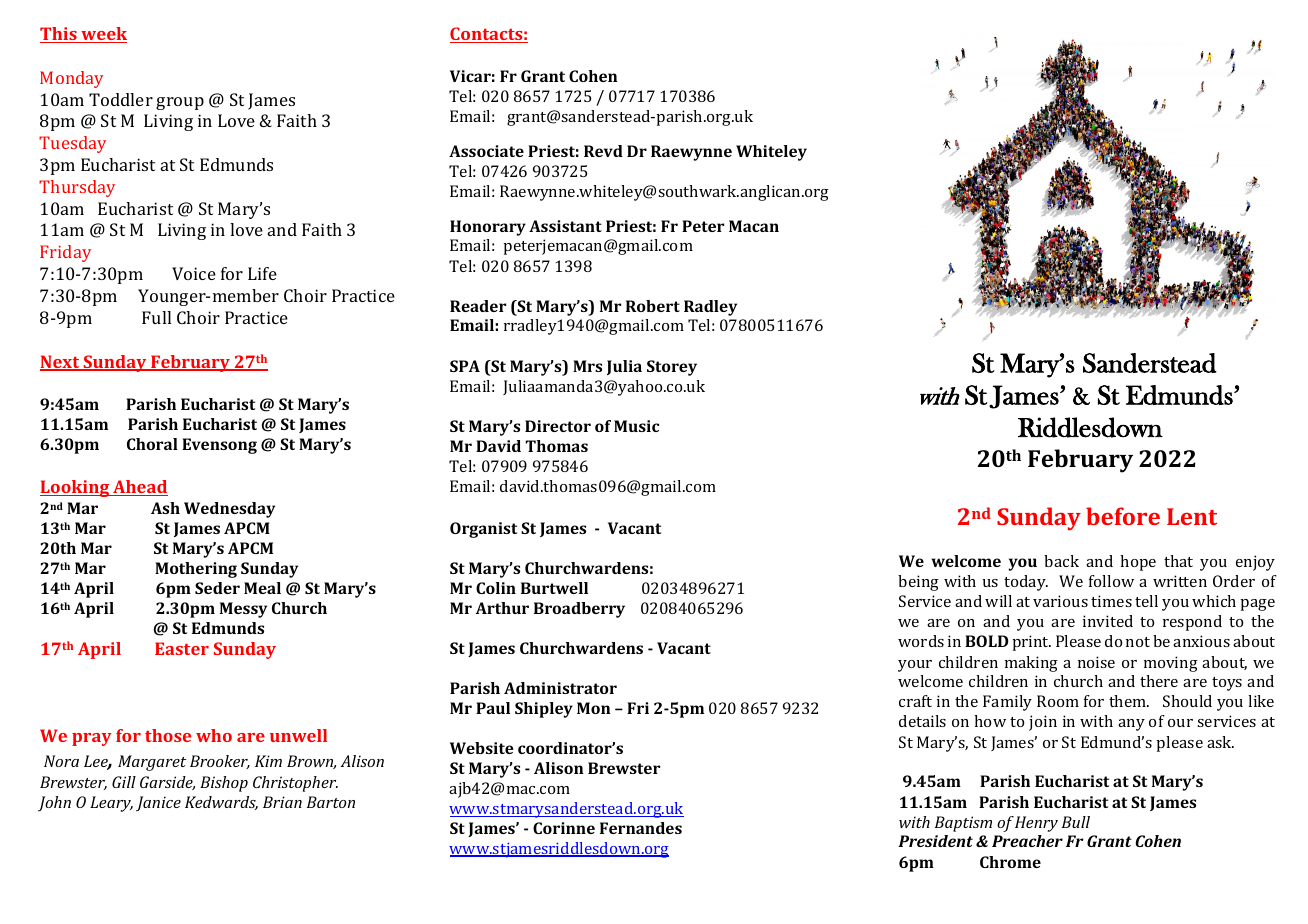 The image size is (1308, 924). Describe the element at coordinates (483, 530) in the screenshot. I see `Organist` at that location.
